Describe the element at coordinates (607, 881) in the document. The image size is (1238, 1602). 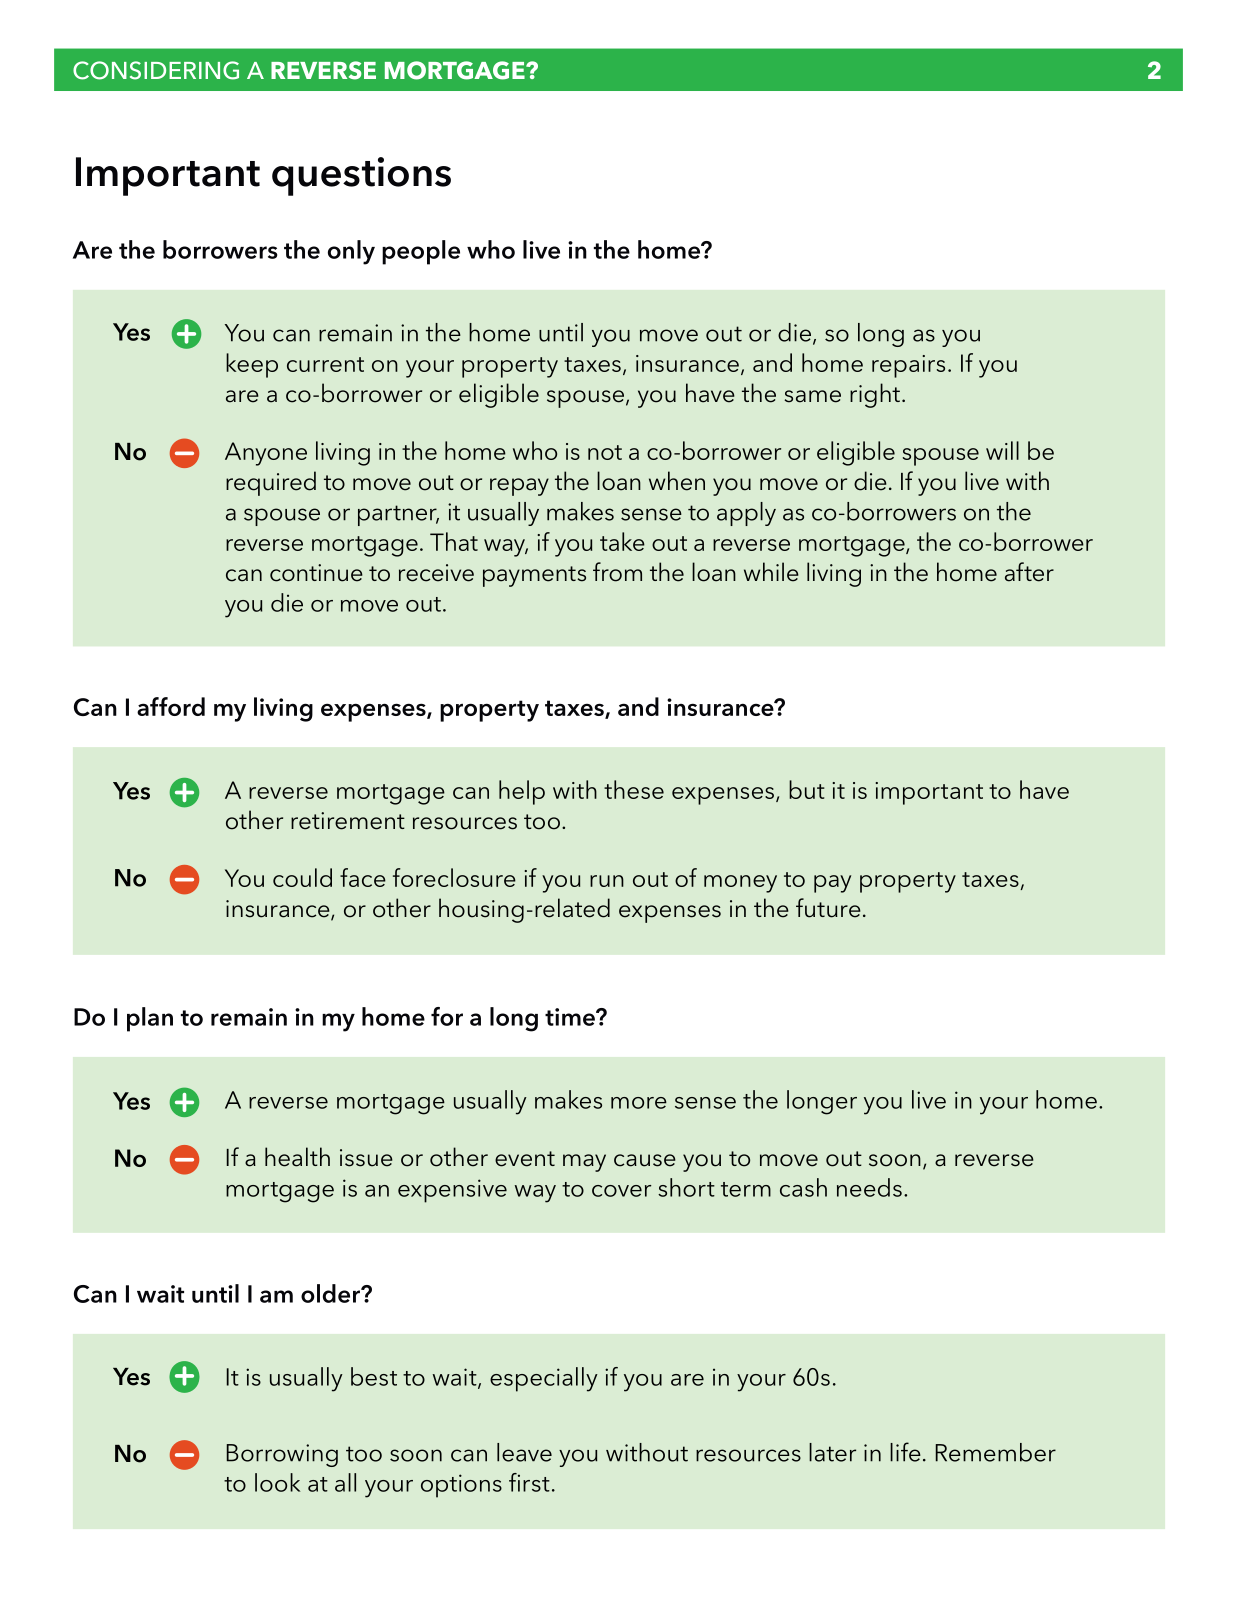
I see `run` at that location.
